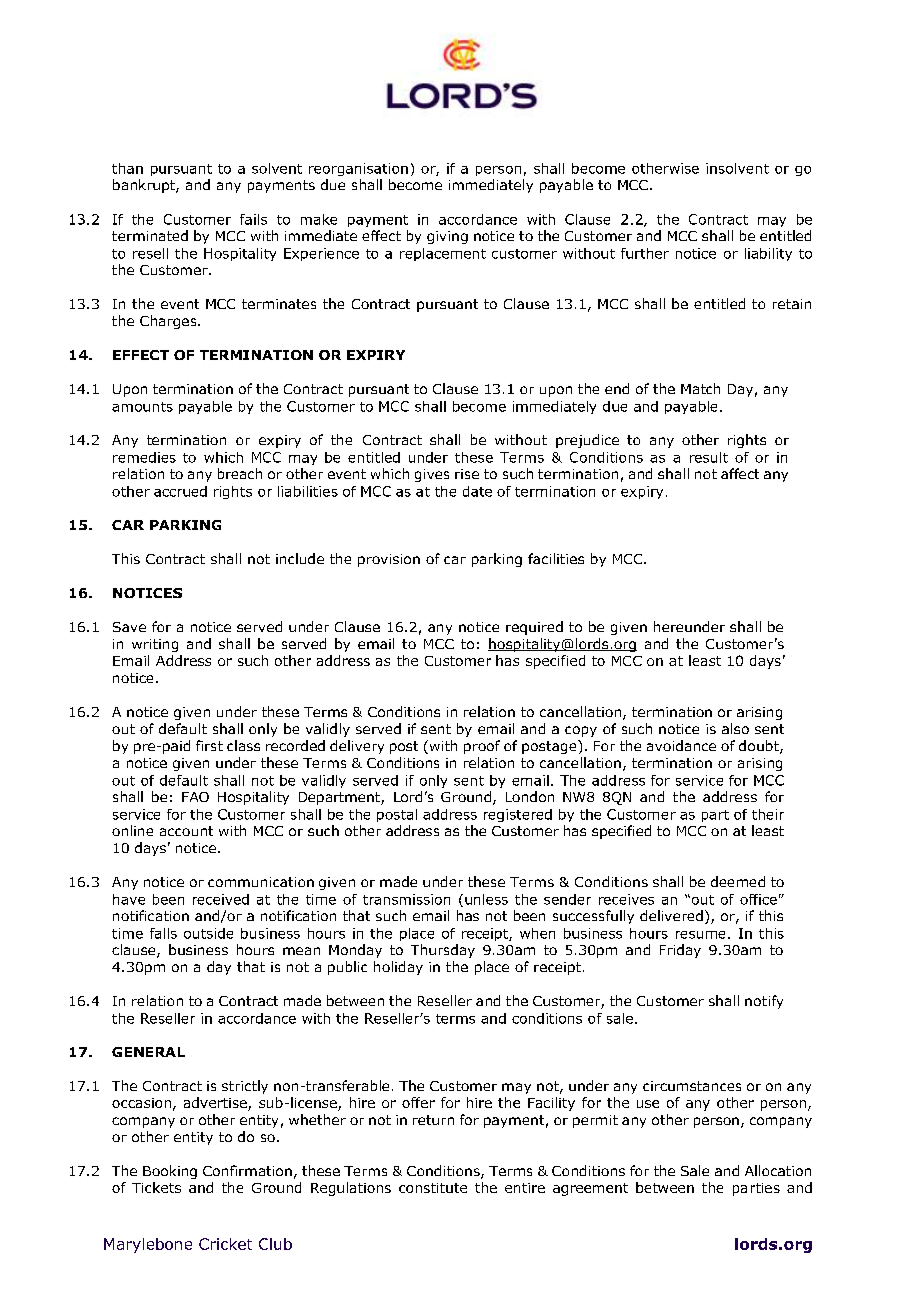  I want to click on liability, so click(768, 254).
